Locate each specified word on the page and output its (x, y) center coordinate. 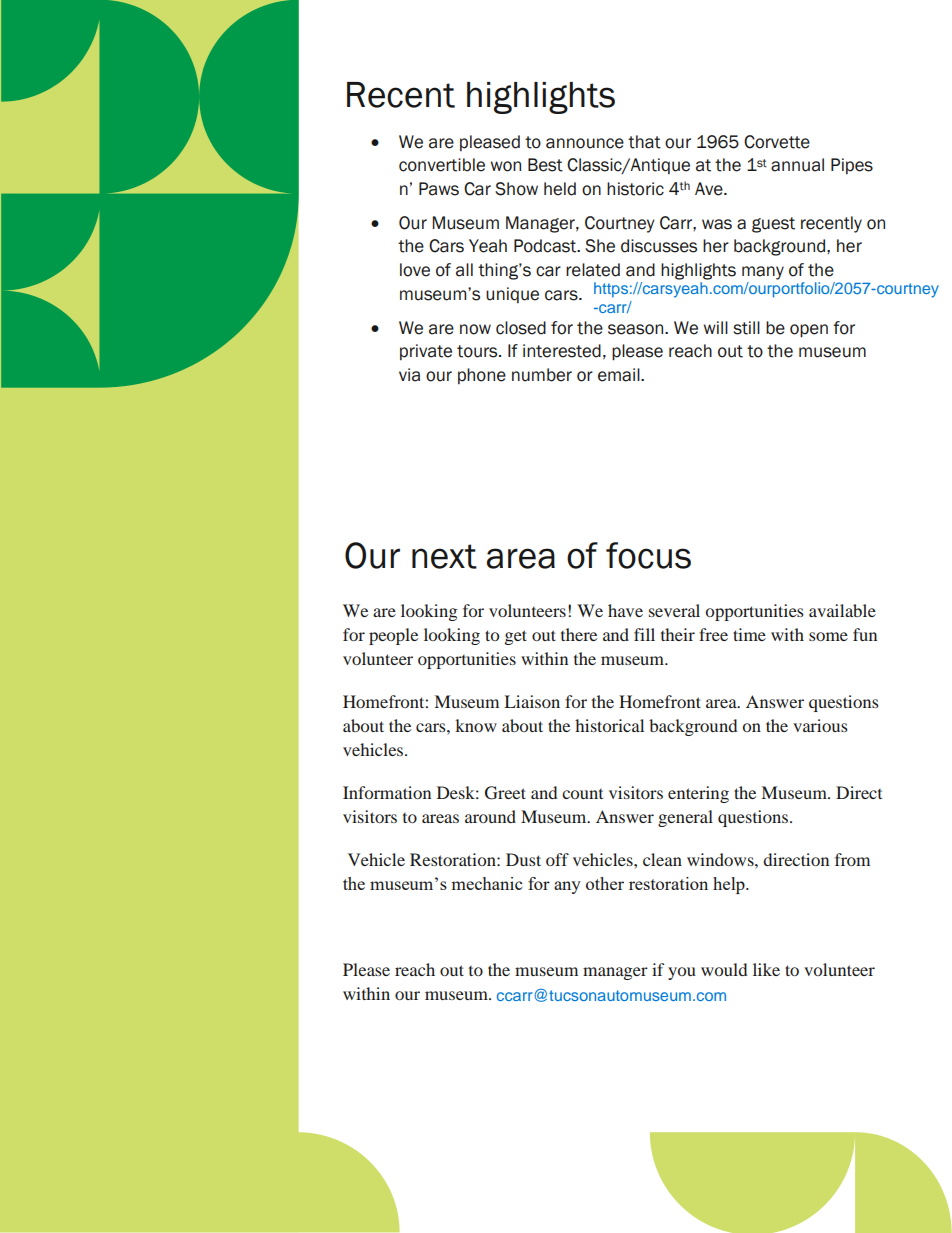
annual (797, 165)
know (476, 725)
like (766, 969)
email (620, 375)
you (682, 973)
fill (644, 634)
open (809, 331)
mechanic (486, 883)
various (820, 725)
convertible (442, 165)
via (409, 375)
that (644, 142)
